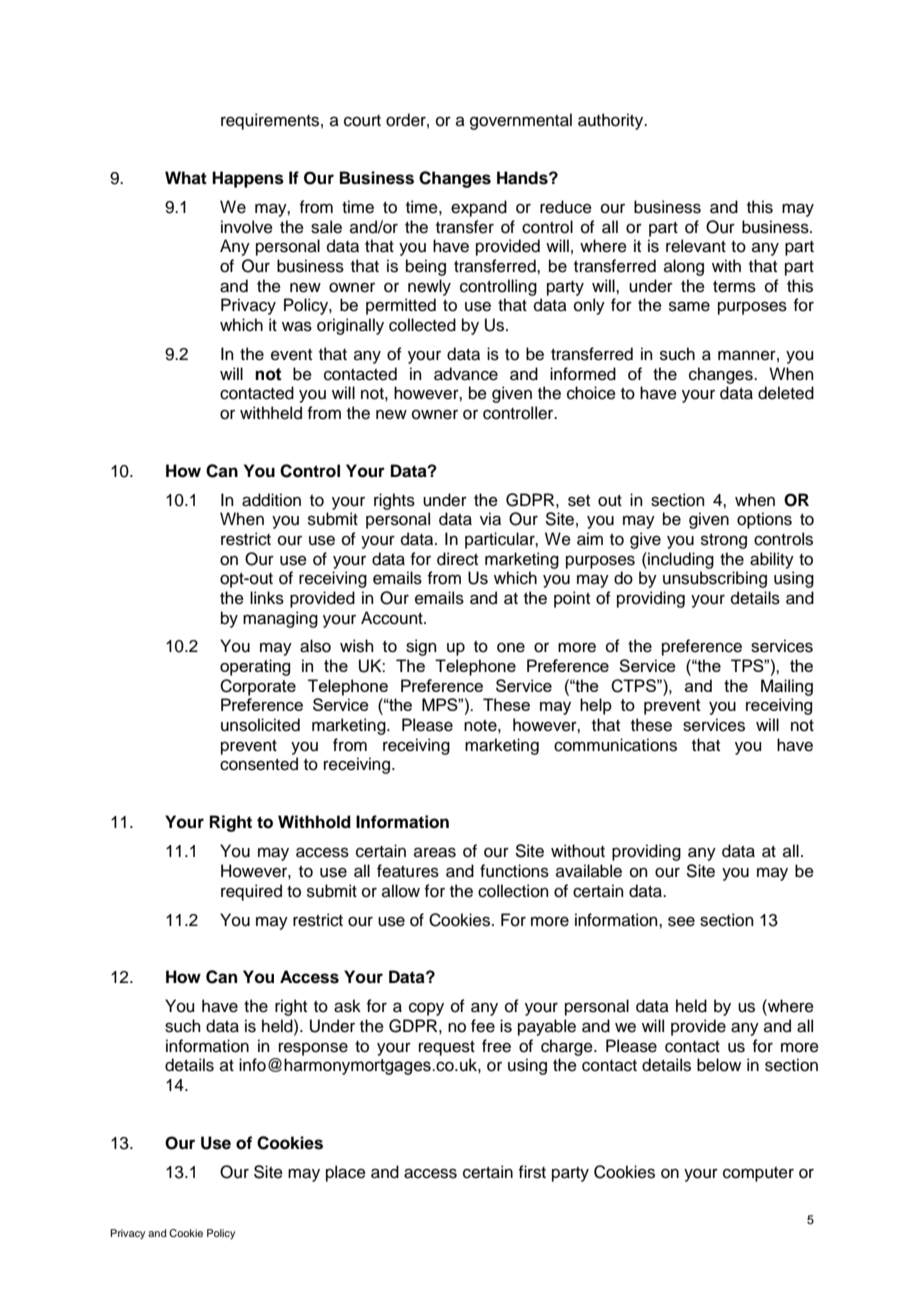  Describe the element at coordinates (346, 1173) in the page. I see `place` at that location.
